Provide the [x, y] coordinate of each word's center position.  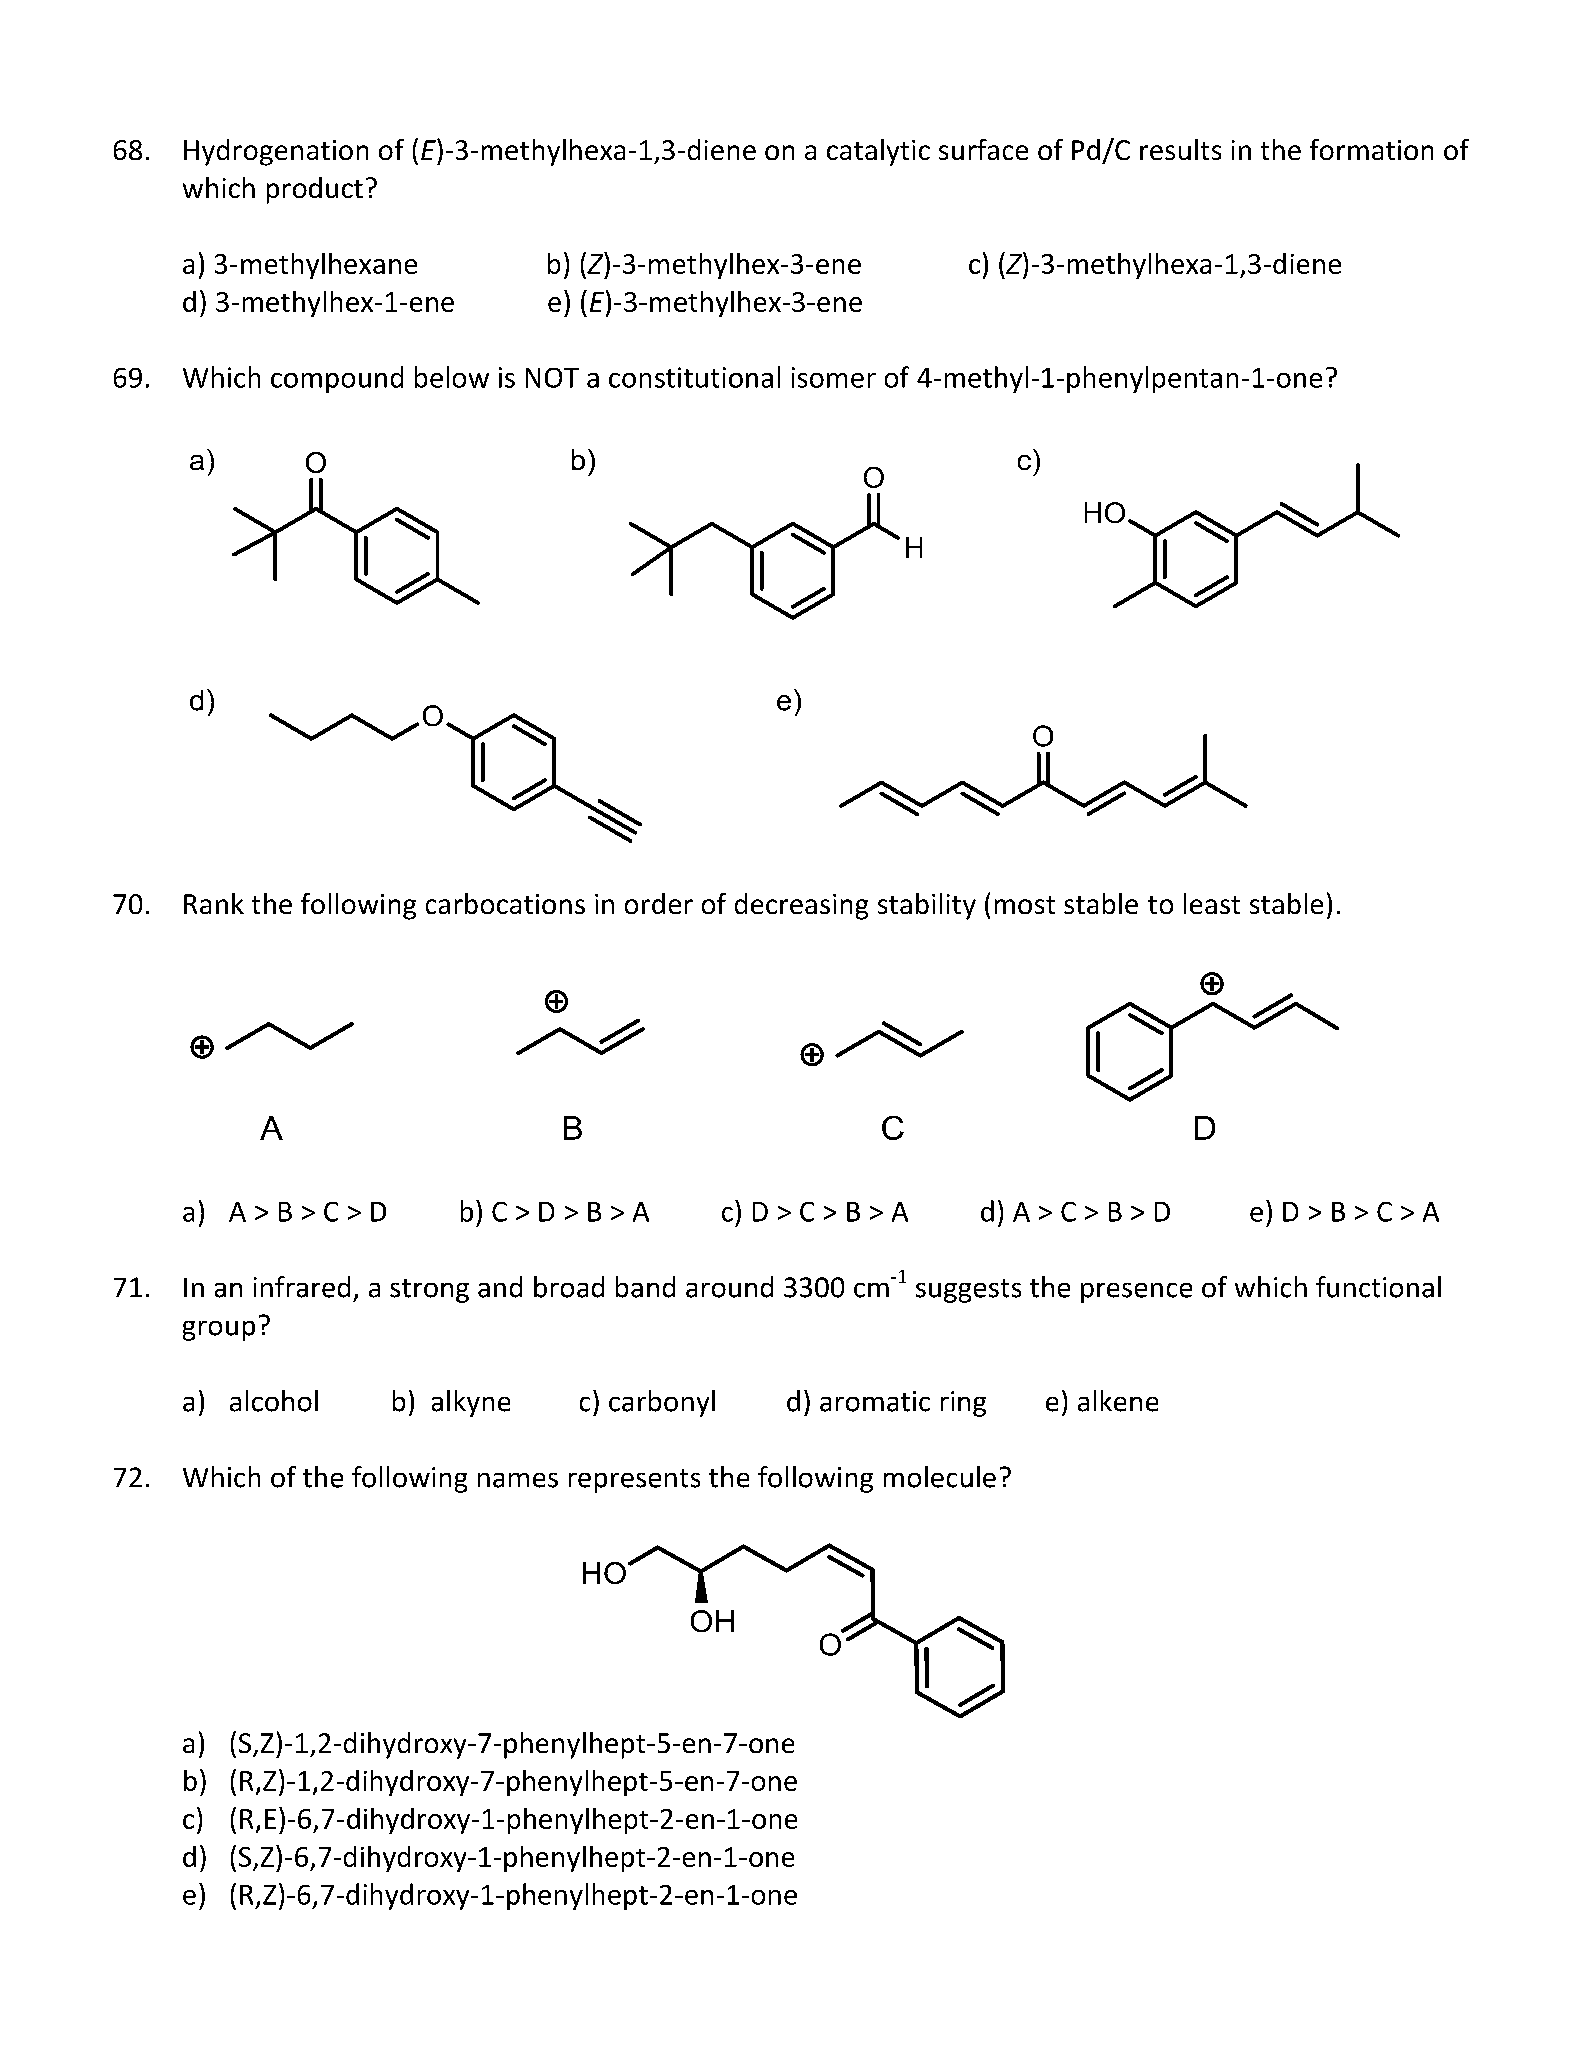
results [1180, 149]
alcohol [274, 1401]
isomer [834, 377]
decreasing [801, 906]
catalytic [878, 152]
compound [337, 379]
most [1025, 905]
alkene [1118, 1401]
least [1212, 903]
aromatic [875, 1401]
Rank [214, 903]
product [315, 190]
